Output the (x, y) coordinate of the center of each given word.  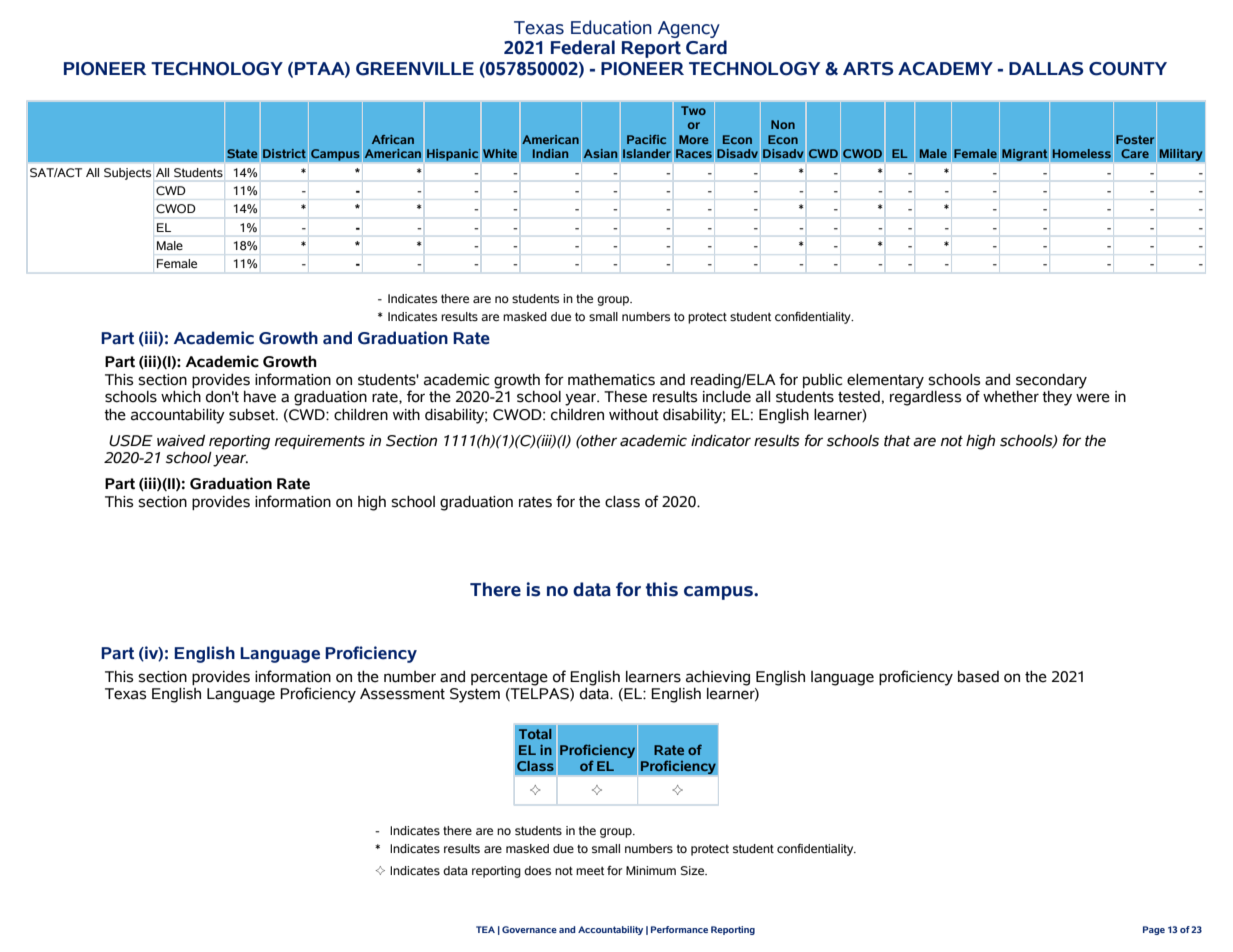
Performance (679, 929)
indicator (721, 441)
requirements (320, 442)
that (897, 441)
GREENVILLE (415, 69)
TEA (485, 929)
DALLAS (1046, 69)
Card (706, 47)
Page (1154, 930)
